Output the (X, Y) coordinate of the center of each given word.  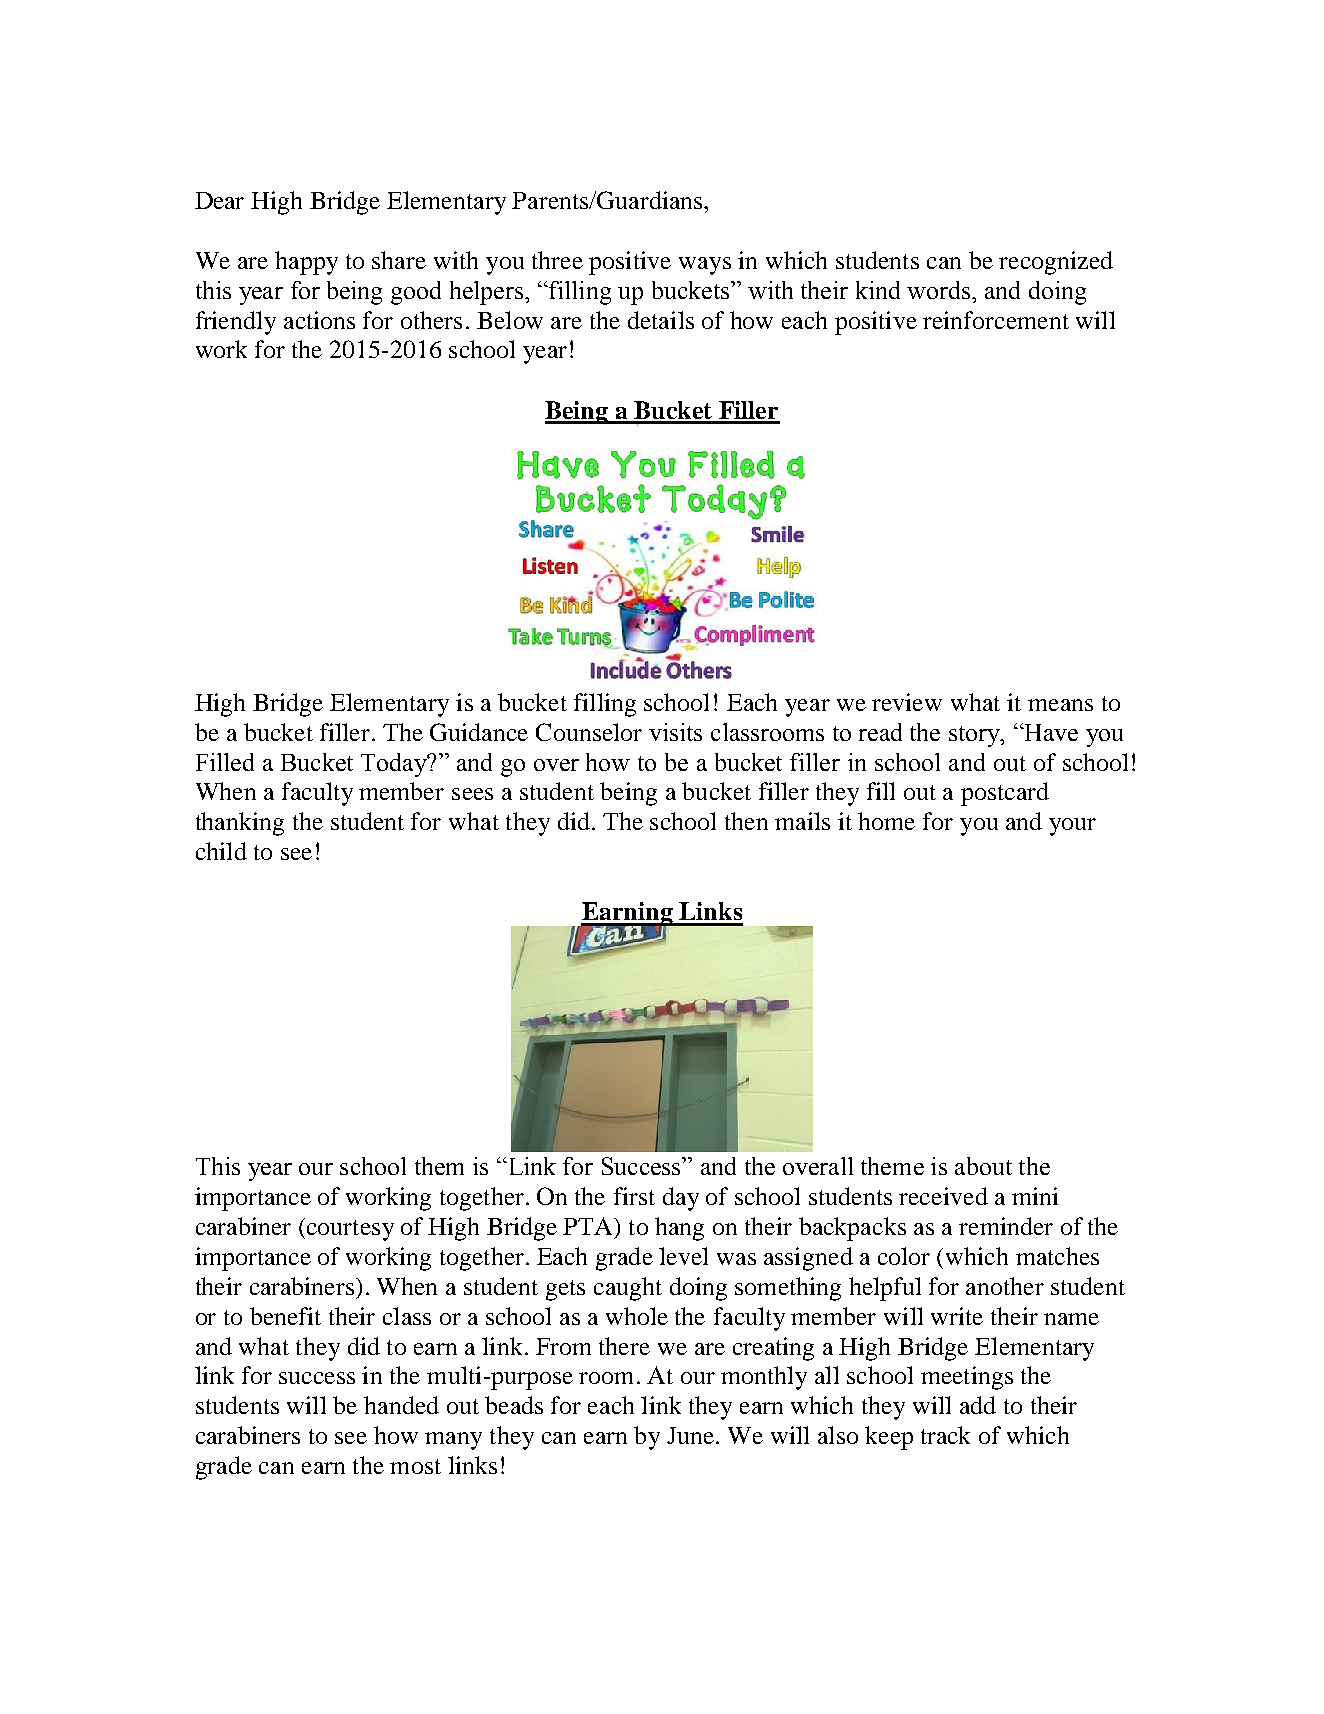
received (943, 1196)
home (886, 821)
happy (306, 263)
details (661, 320)
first (634, 1196)
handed (401, 1405)
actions (319, 320)
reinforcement (996, 320)
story (975, 736)
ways (705, 266)
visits (675, 732)
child (221, 851)
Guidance (479, 732)
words (938, 290)
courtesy (350, 1230)
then (746, 821)
